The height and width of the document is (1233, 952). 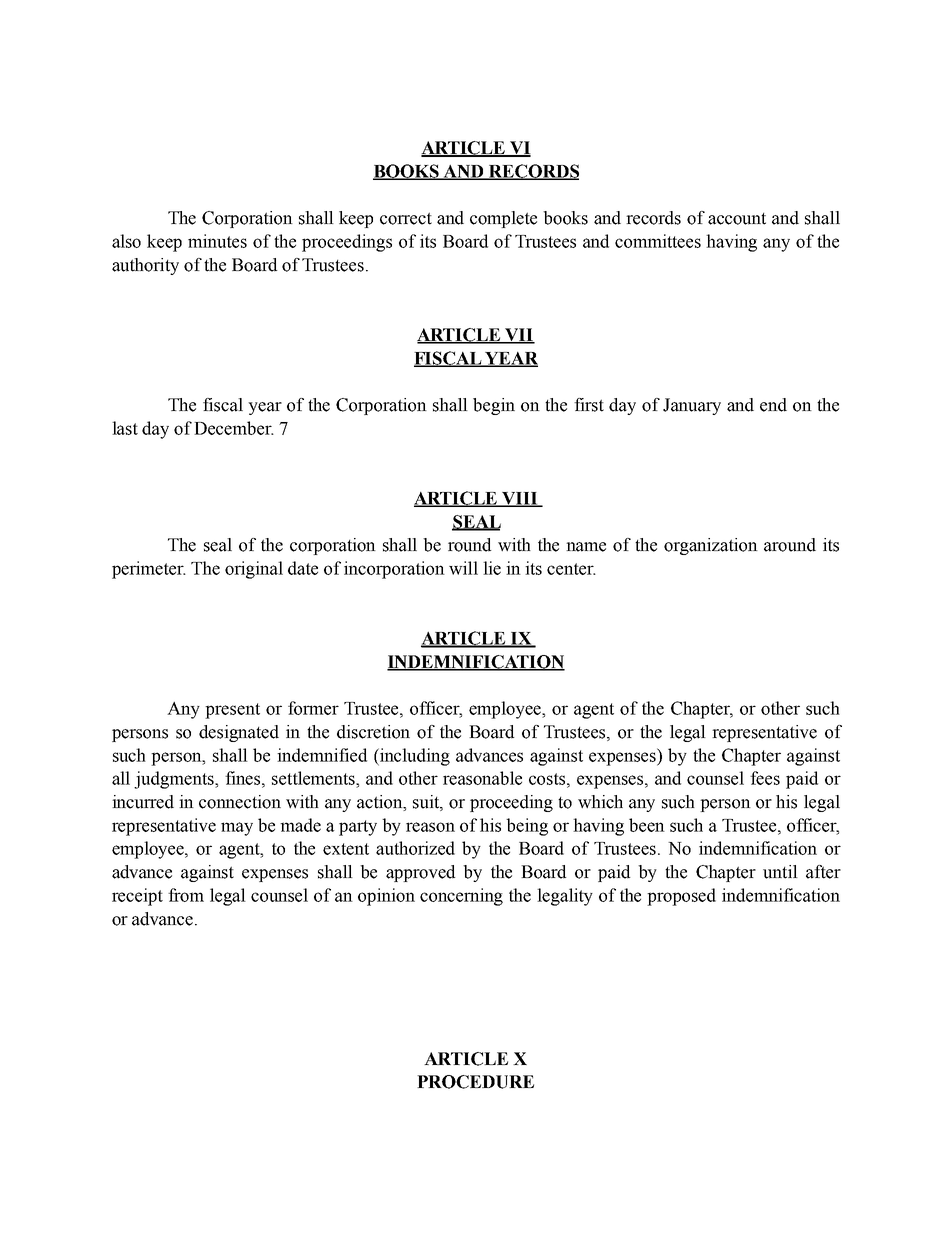 I want to click on organization, so click(x=711, y=546).
